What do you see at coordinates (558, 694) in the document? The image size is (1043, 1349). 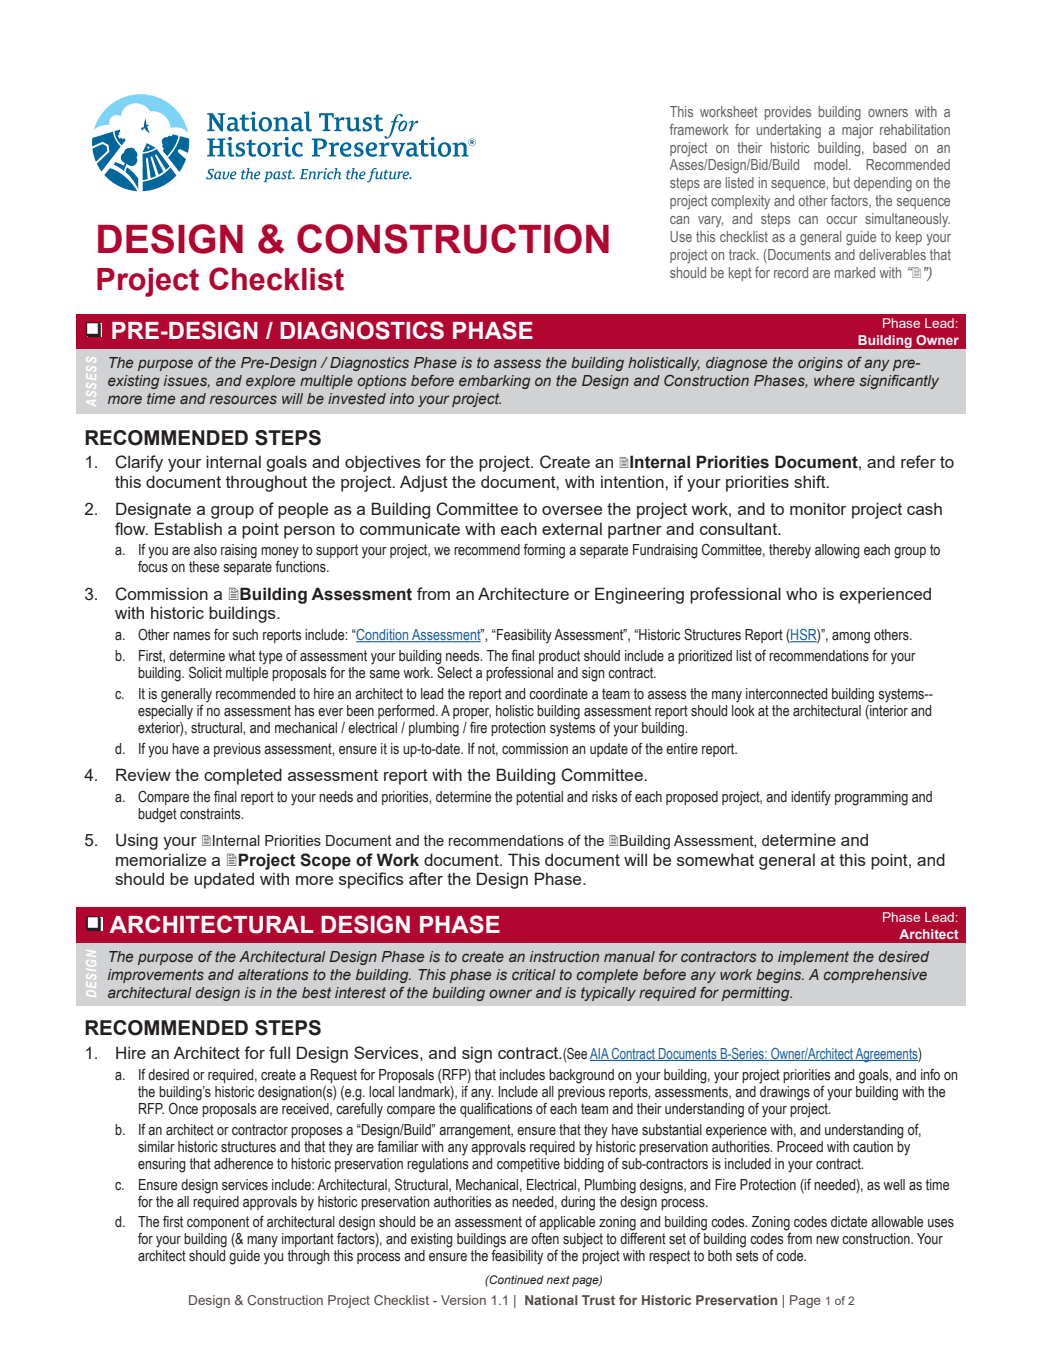 I see `coordinate` at bounding box center [558, 694].
